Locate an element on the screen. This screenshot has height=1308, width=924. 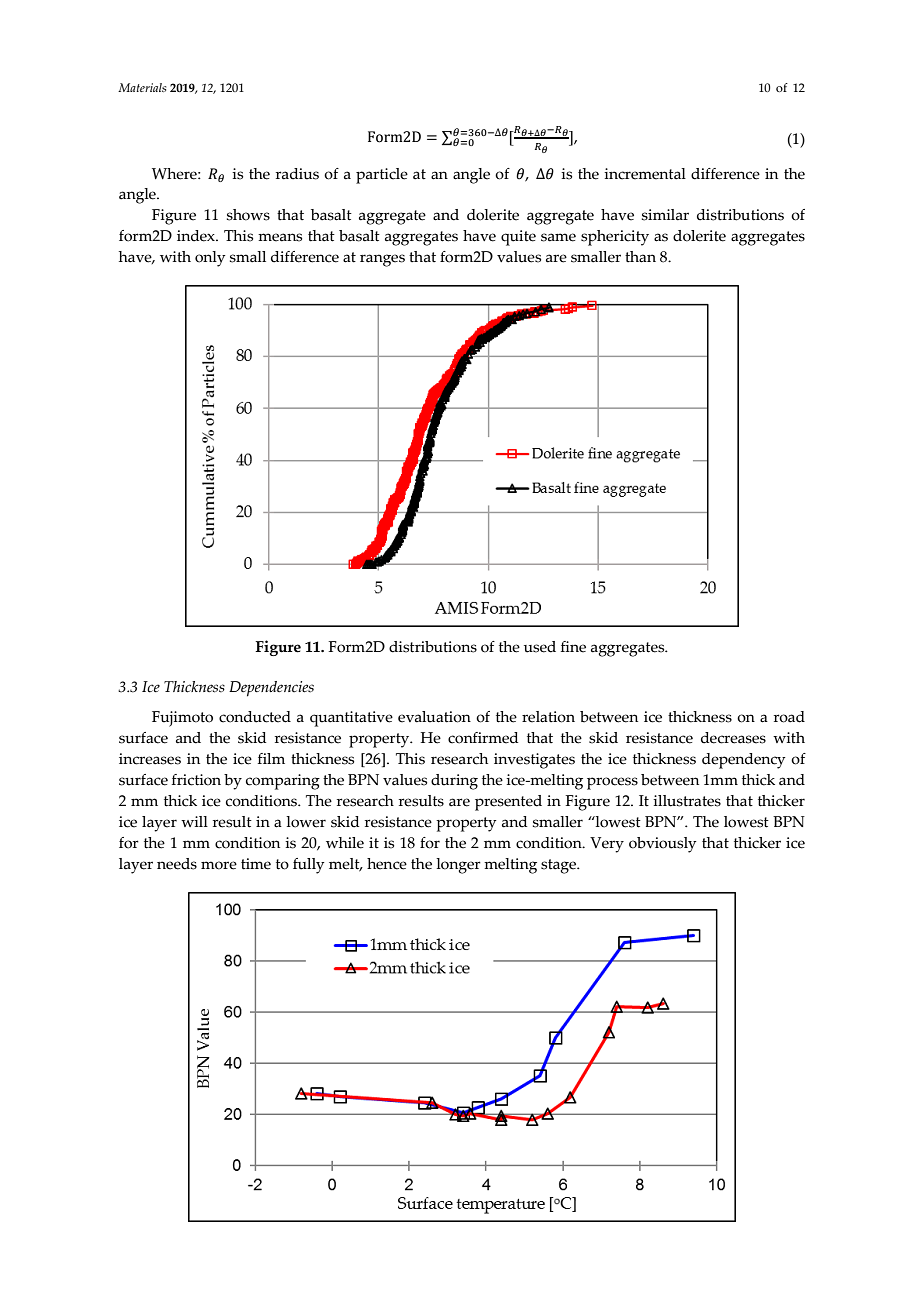
only is located at coordinates (210, 259).
